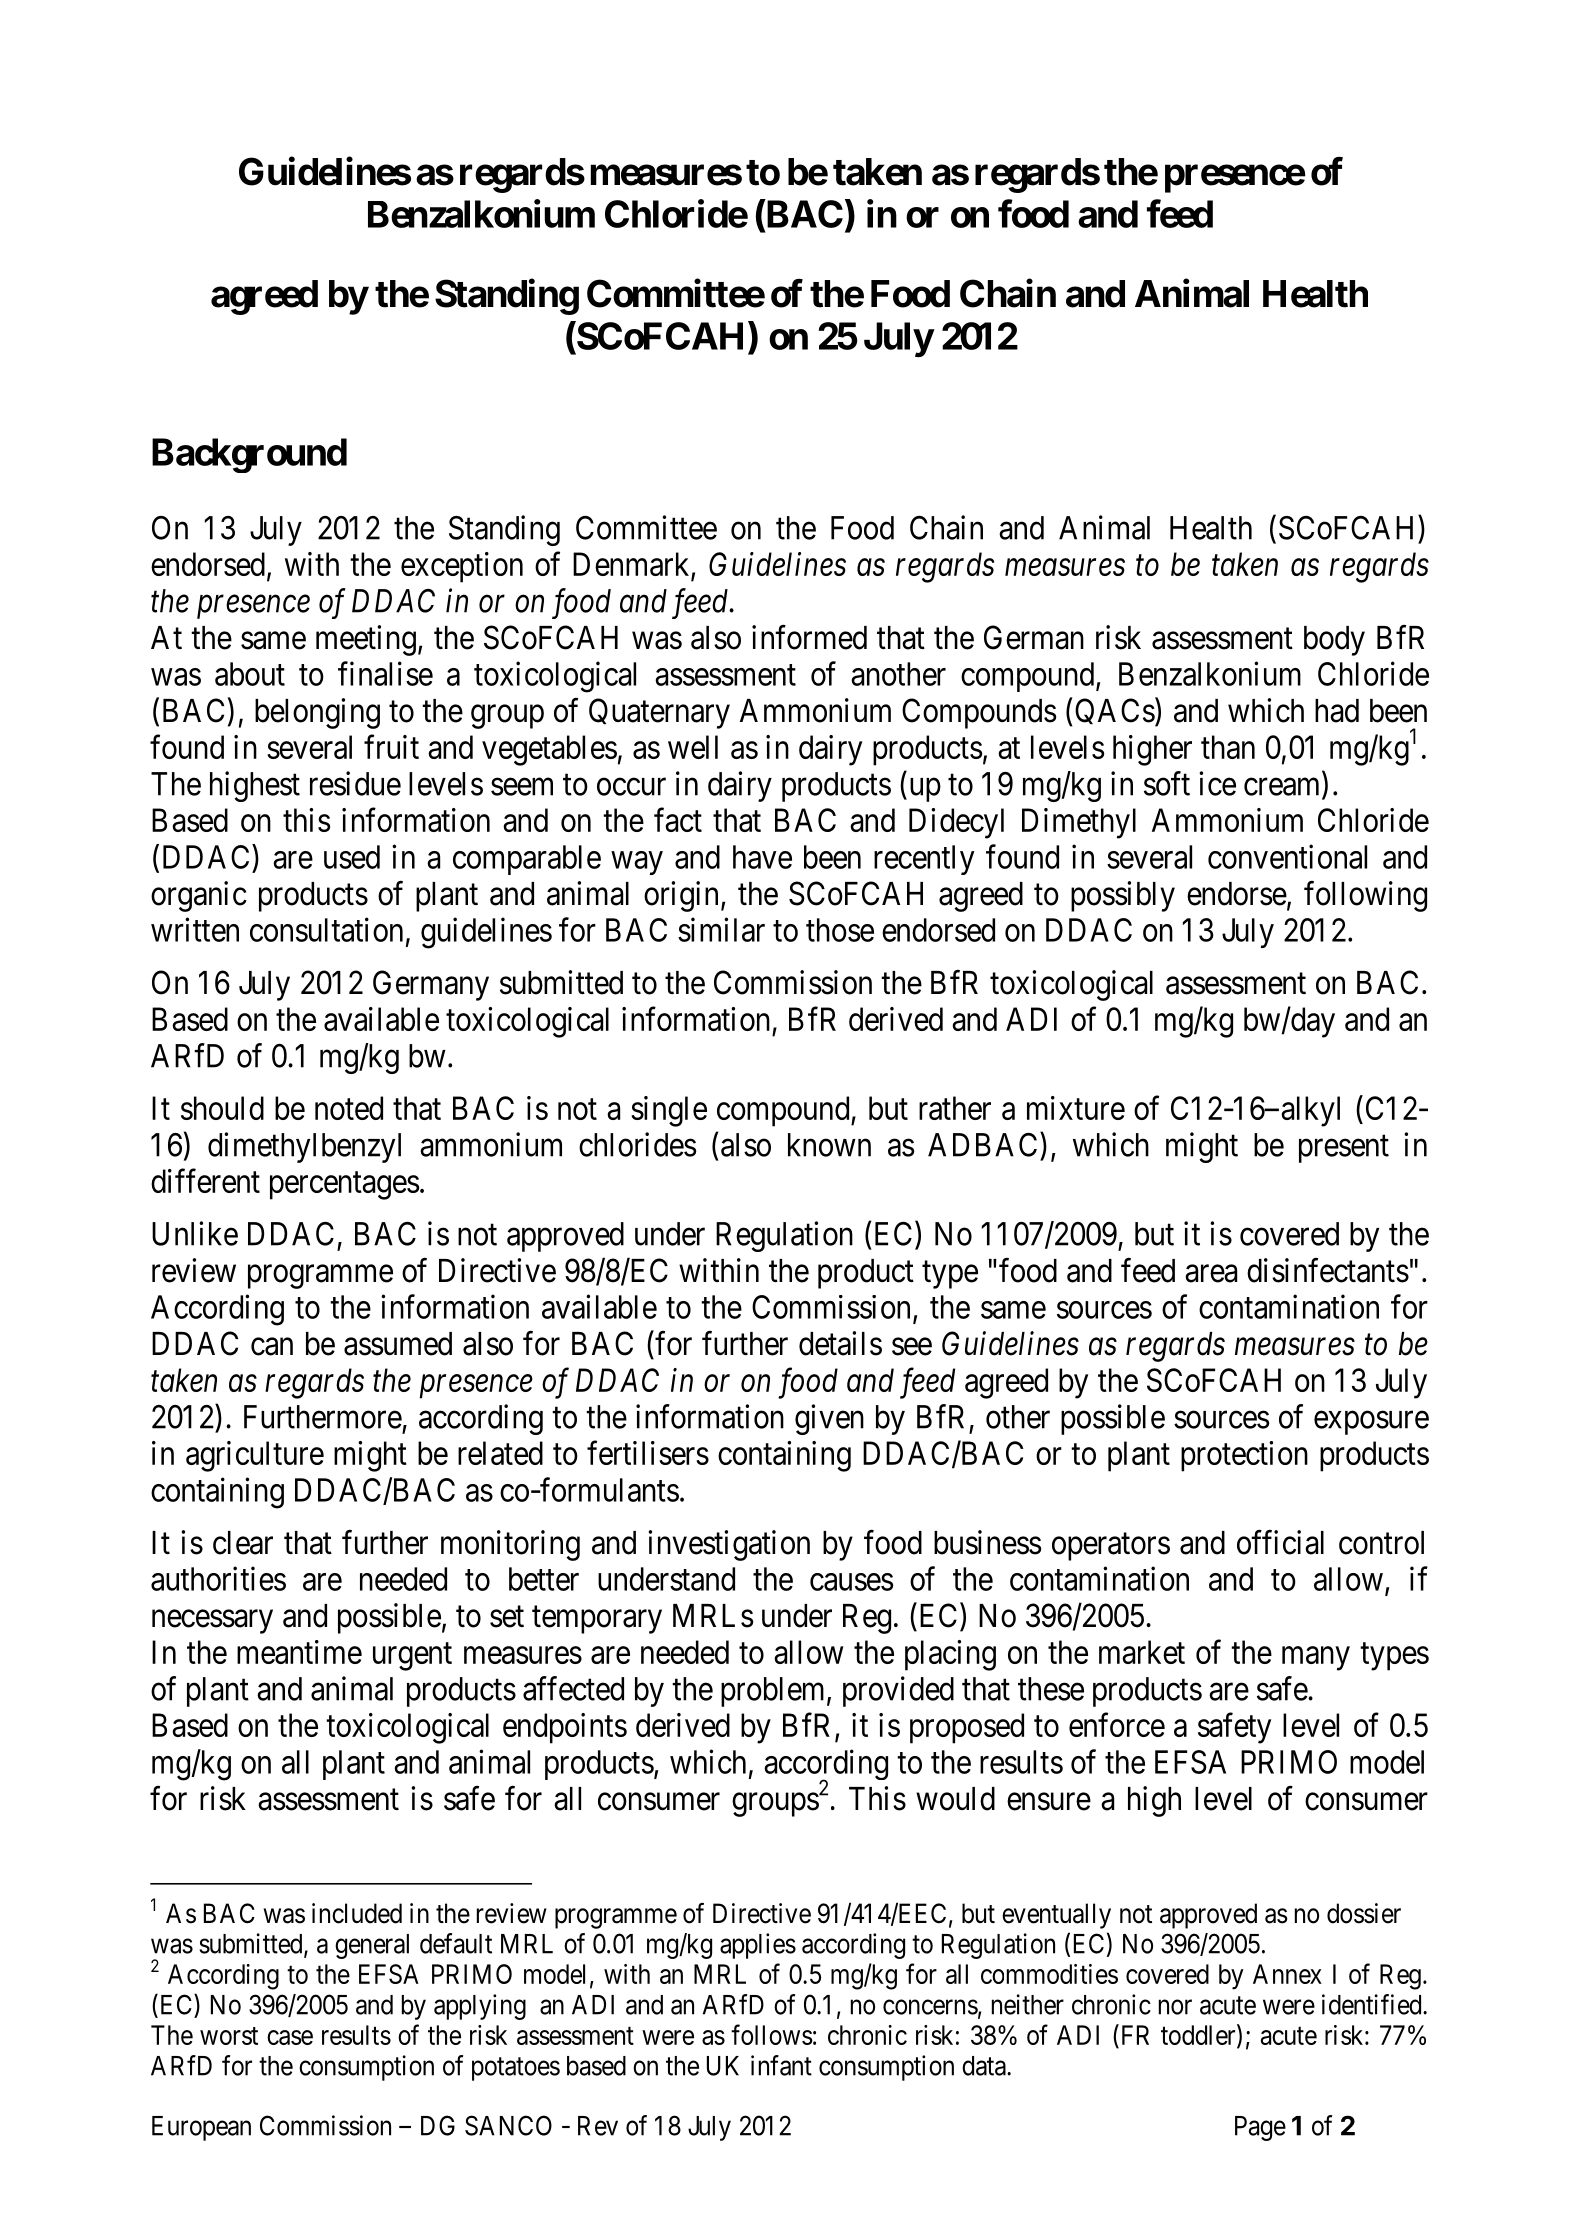  What do you see at coordinates (840, 930) in the document?
I see `those` at bounding box center [840, 930].
